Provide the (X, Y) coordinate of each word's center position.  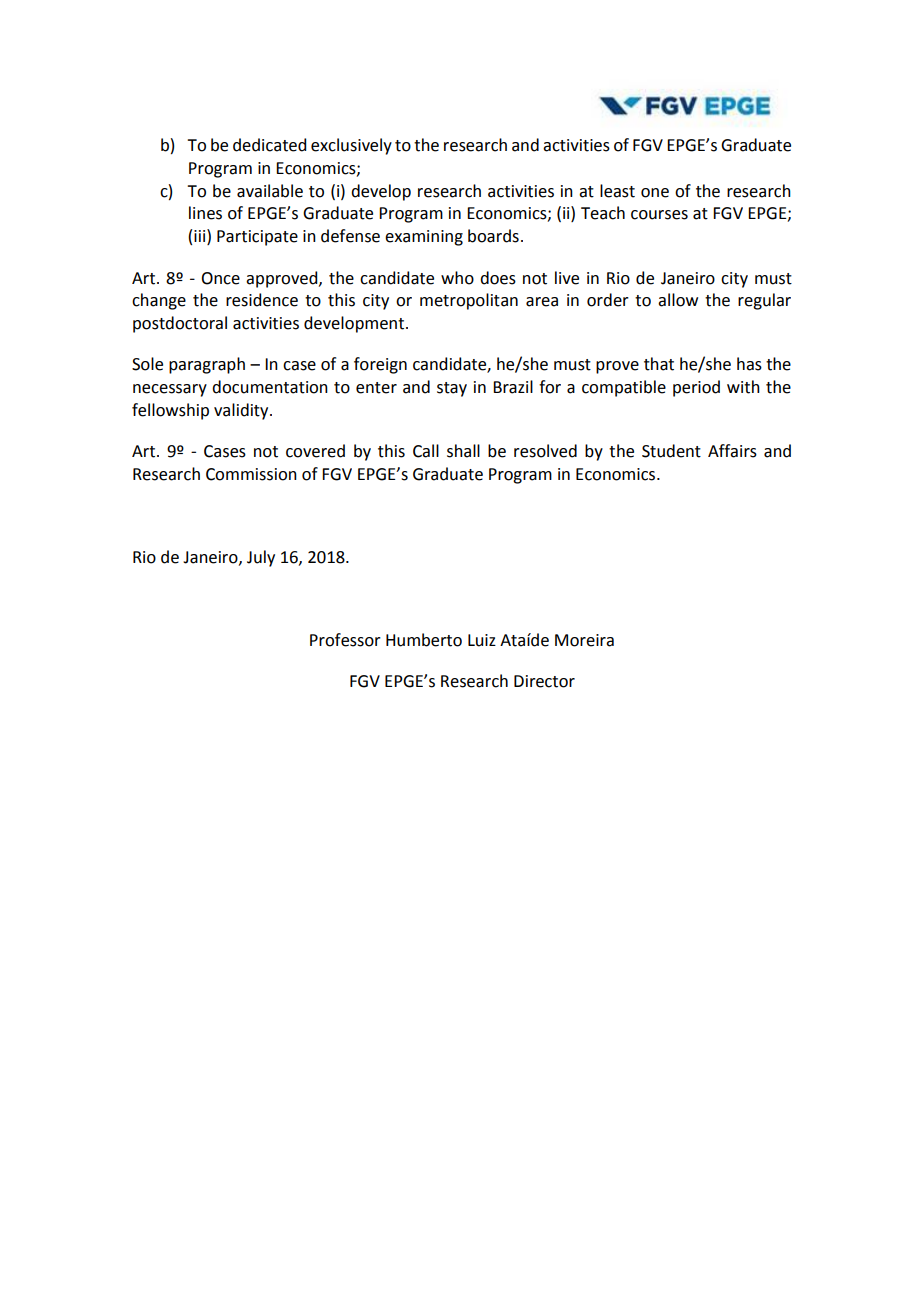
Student (671, 451)
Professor (345, 640)
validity (242, 411)
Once (220, 278)
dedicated (269, 145)
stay (452, 389)
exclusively (351, 146)
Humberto (424, 640)
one (655, 193)
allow (678, 300)
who (457, 278)
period (696, 388)
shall (463, 451)
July (261, 558)
